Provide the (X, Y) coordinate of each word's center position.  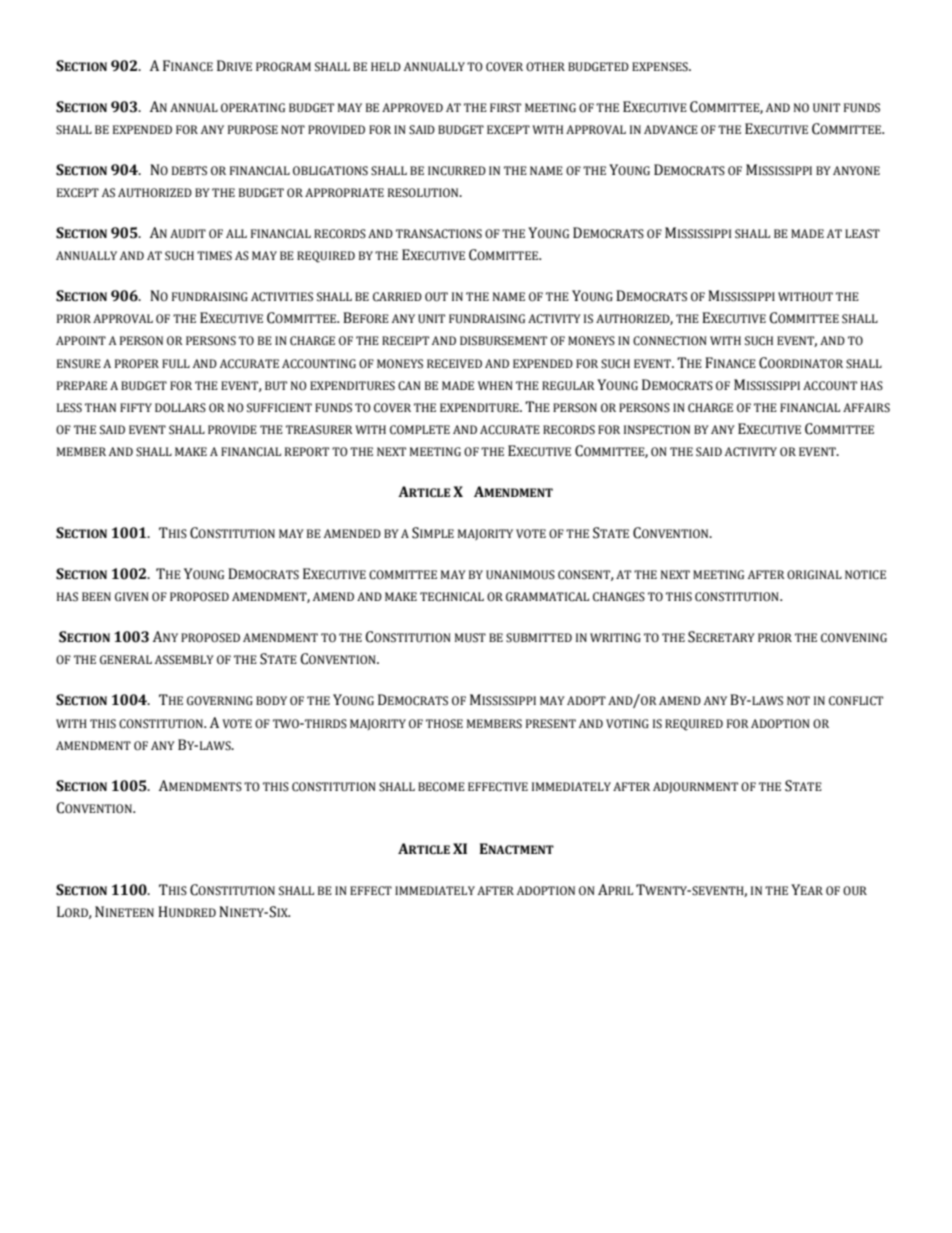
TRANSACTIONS (439, 234)
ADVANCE (671, 130)
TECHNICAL (452, 597)
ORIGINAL (814, 574)
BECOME (441, 787)
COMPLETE (420, 430)
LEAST (862, 234)
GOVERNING (220, 701)
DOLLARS (180, 408)
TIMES (214, 255)
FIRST (505, 107)
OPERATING (253, 107)
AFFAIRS (866, 407)
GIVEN (132, 597)
